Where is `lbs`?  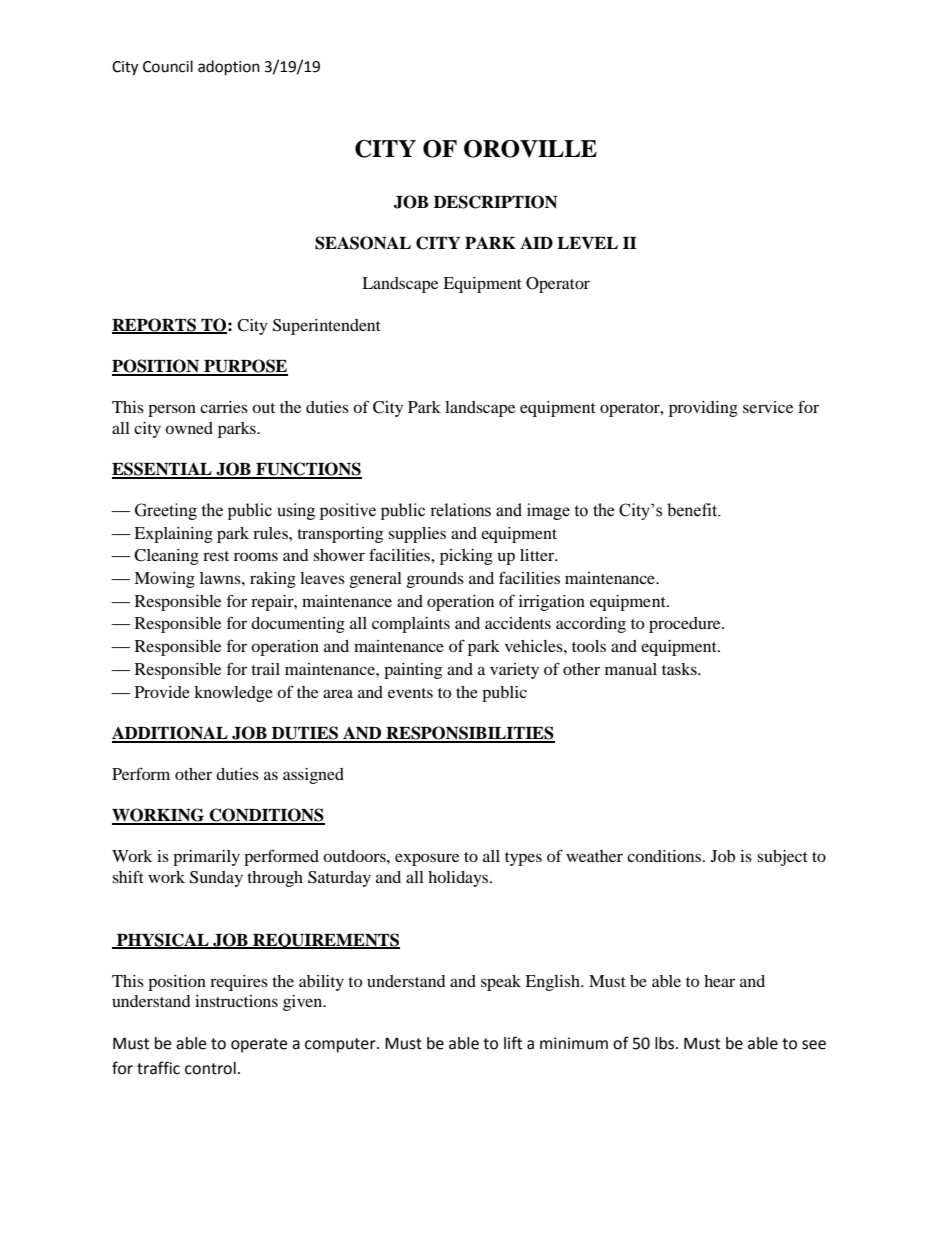
lbs is located at coordinates (666, 1043).
